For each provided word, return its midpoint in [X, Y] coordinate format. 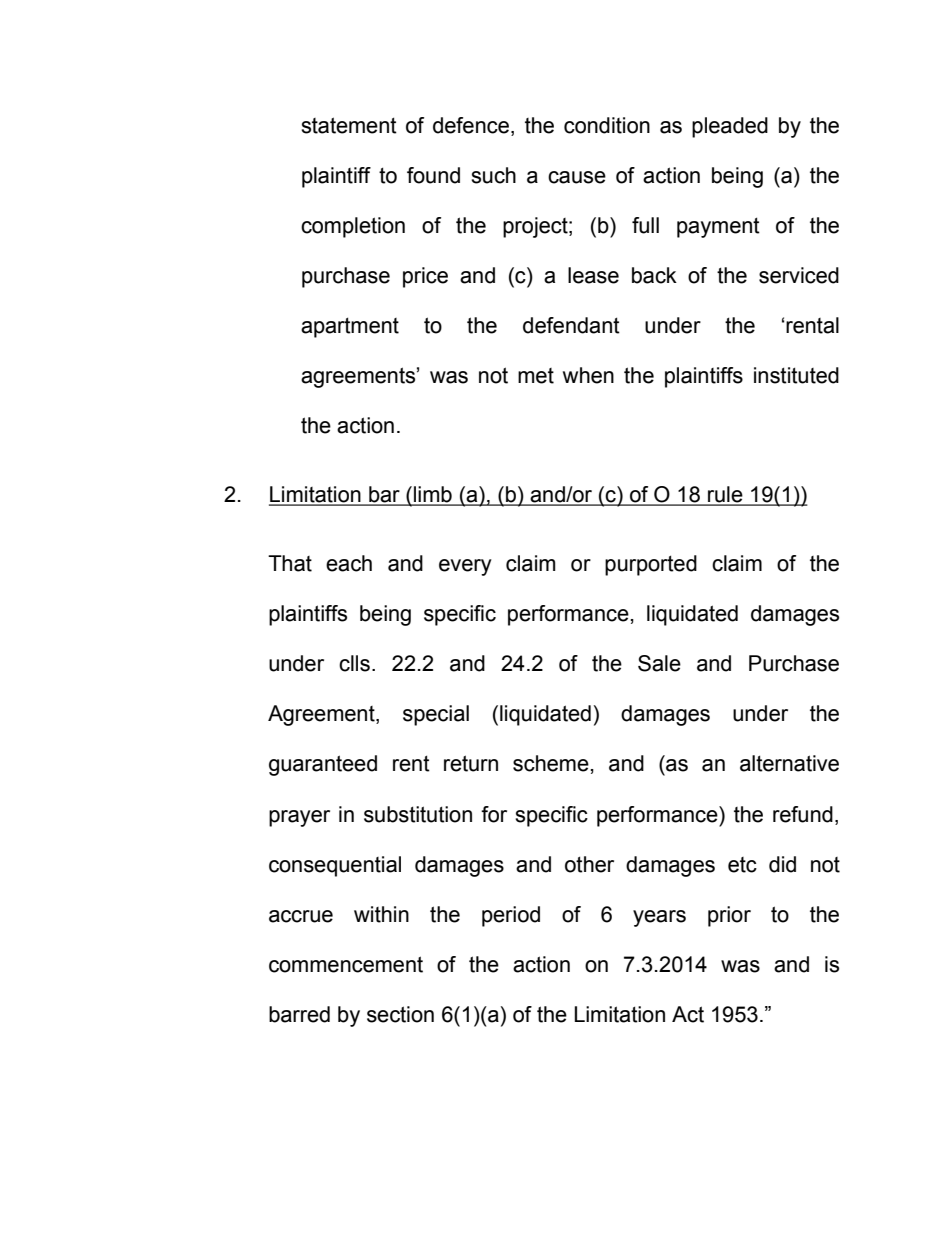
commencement [346, 964]
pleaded [730, 127]
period [511, 916]
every [465, 567]
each [349, 563]
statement [349, 125]
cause [577, 177]
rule [725, 495]
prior [729, 916]
